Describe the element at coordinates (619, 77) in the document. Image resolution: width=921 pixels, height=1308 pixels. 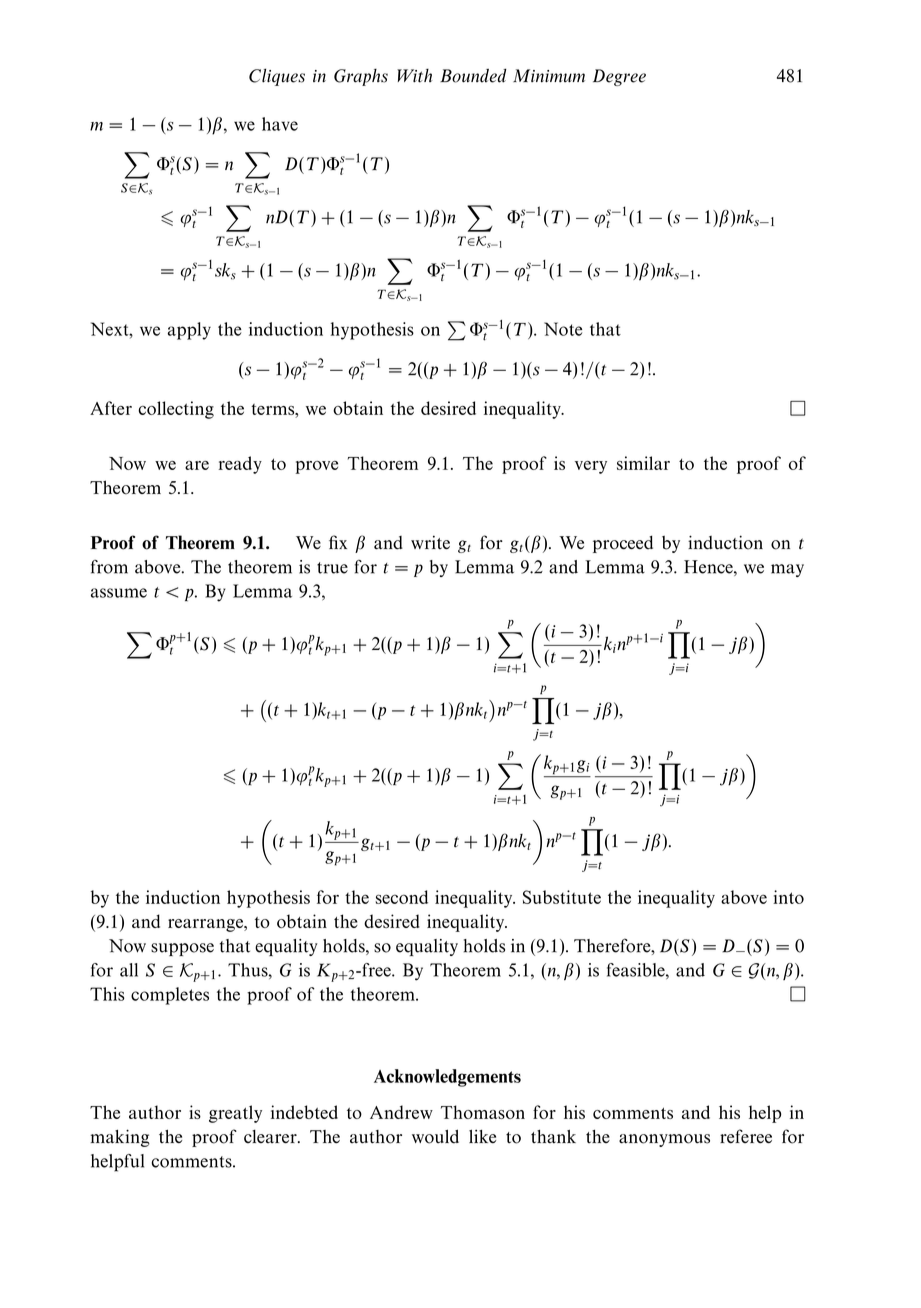
I see `Degree` at that location.
